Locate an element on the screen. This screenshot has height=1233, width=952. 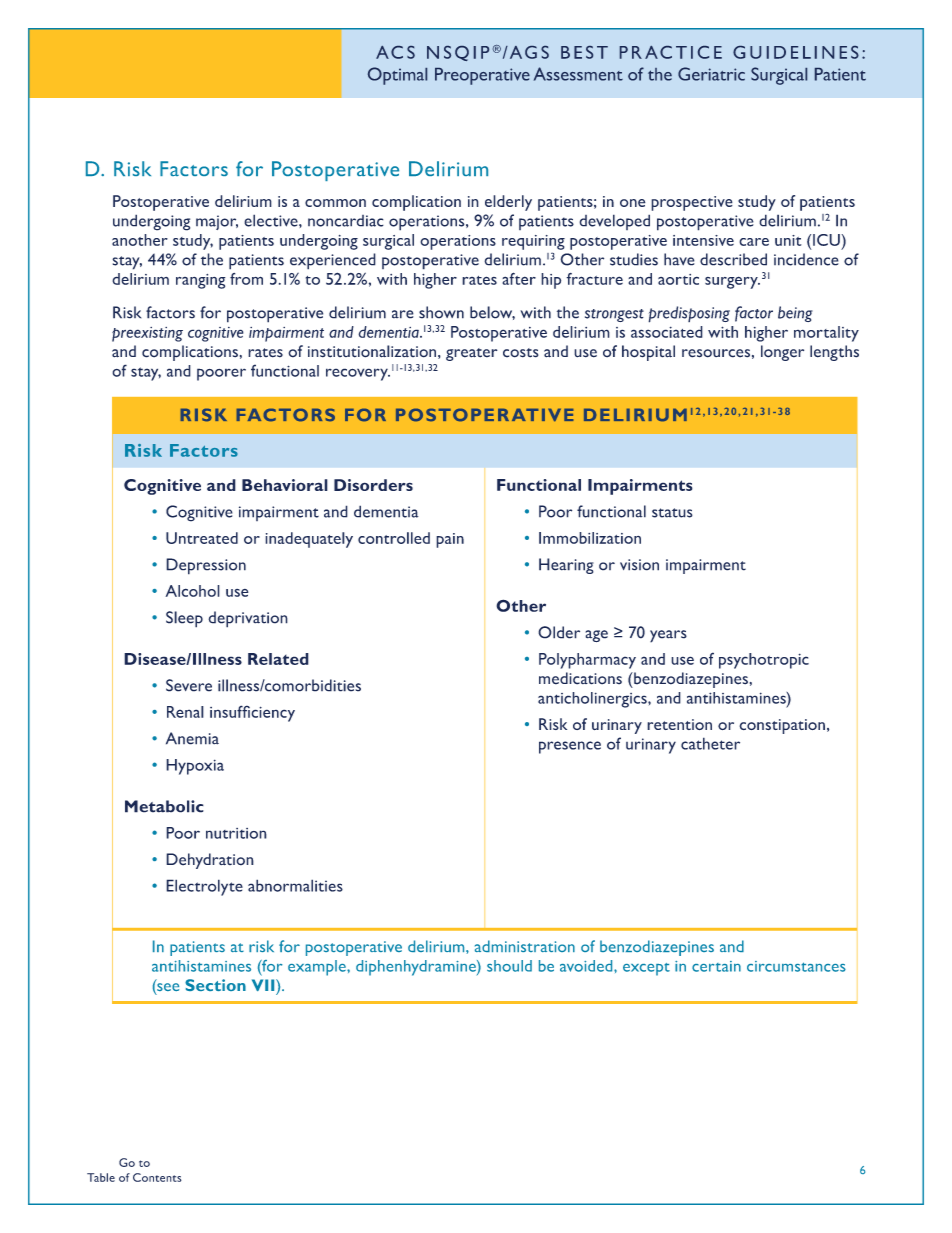
should is located at coordinates (509, 966).
